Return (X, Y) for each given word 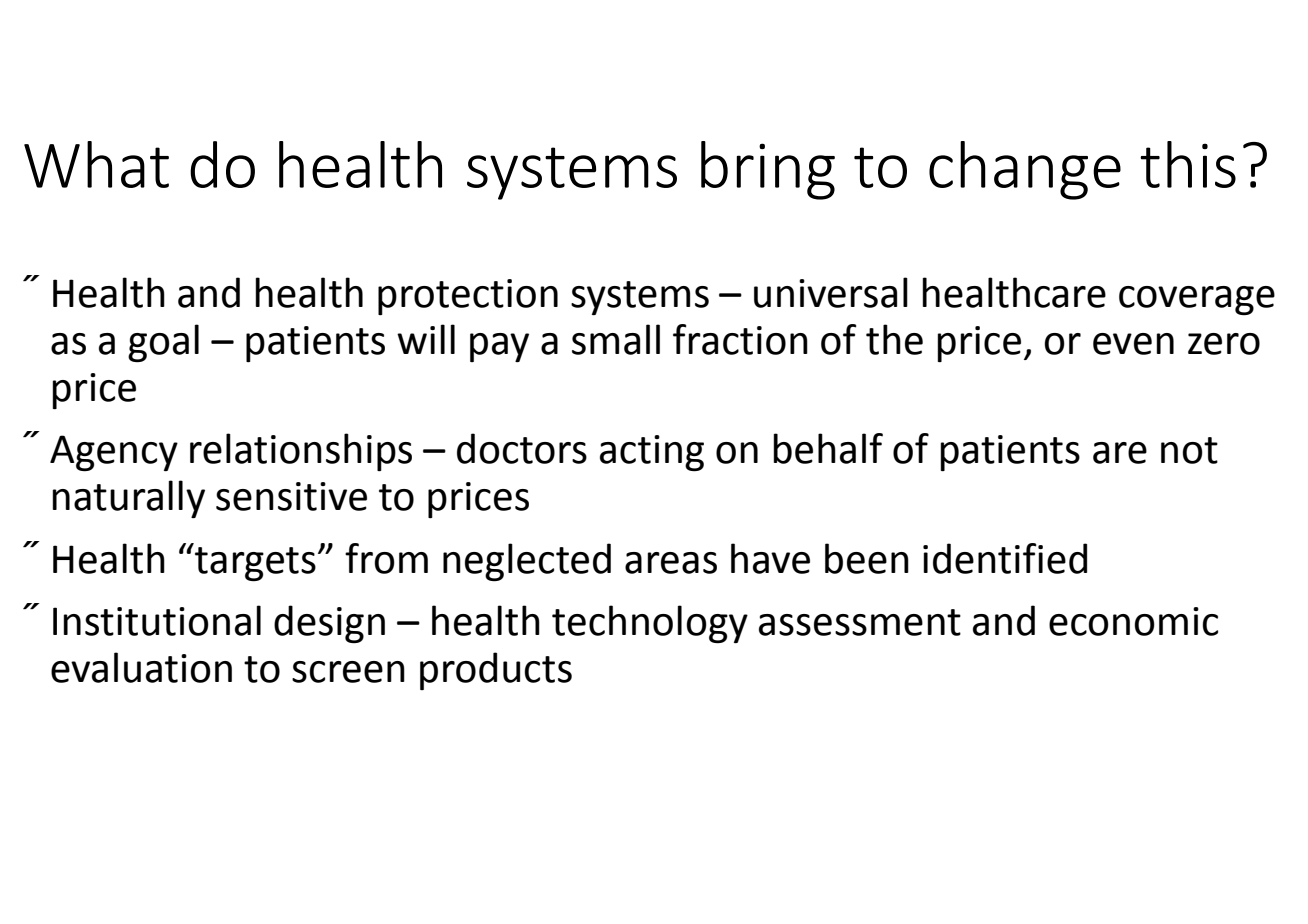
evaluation (141, 667)
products (496, 671)
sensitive (291, 496)
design (329, 624)
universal (831, 292)
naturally (128, 499)
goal (163, 343)
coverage (1197, 300)
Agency (114, 453)
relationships (301, 452)
